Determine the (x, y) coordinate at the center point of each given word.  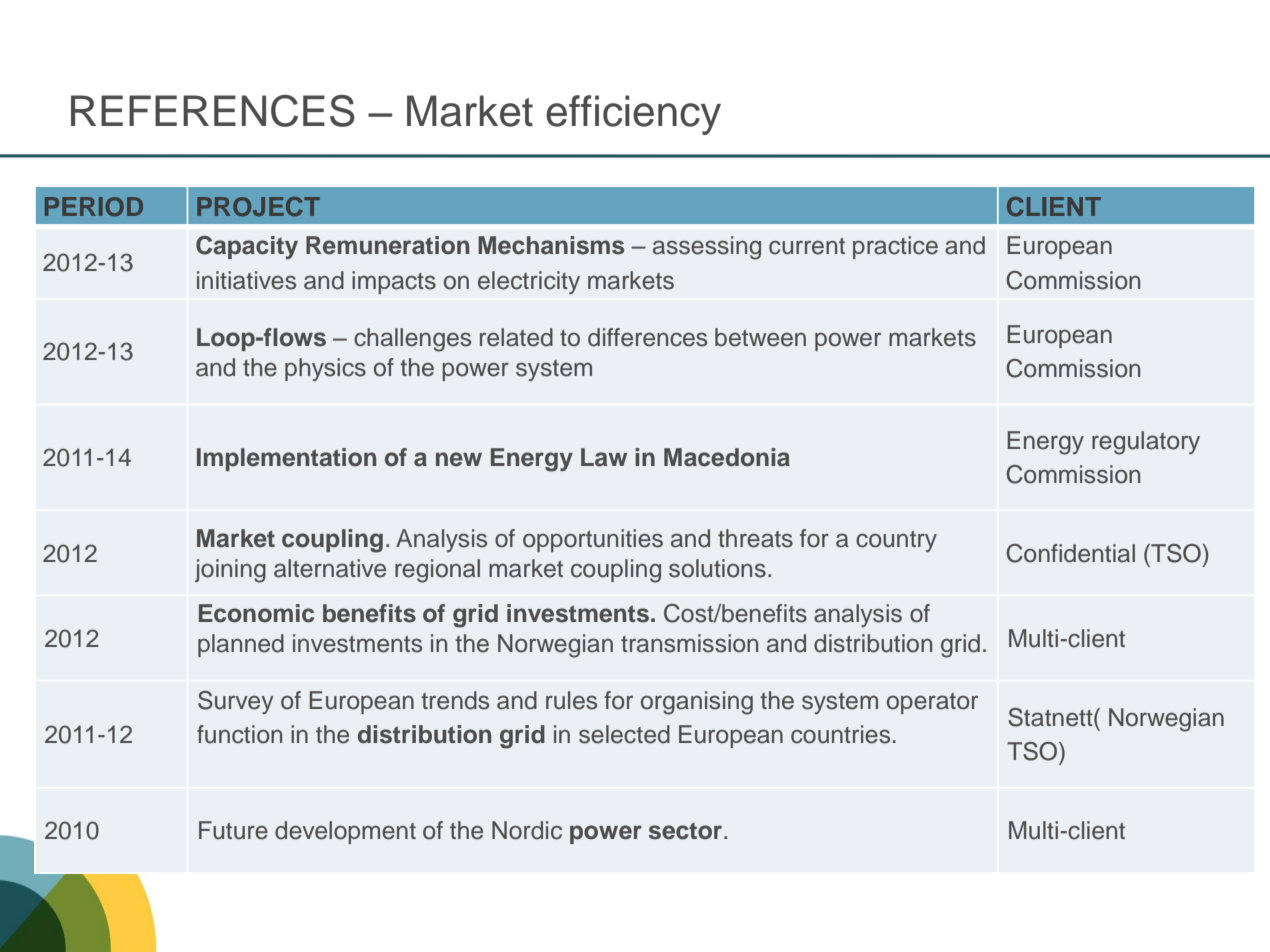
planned (241, 645)
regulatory (1146, 443)
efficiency (633, 115)
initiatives (246, 280)
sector (687, 831)
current (807, 246)
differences (647, 337)
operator (932, 703)
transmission (689, 643)
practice (895, 247)
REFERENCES (213, 111)
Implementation (286, 459)
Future (233, 830)
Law (604, 457)
